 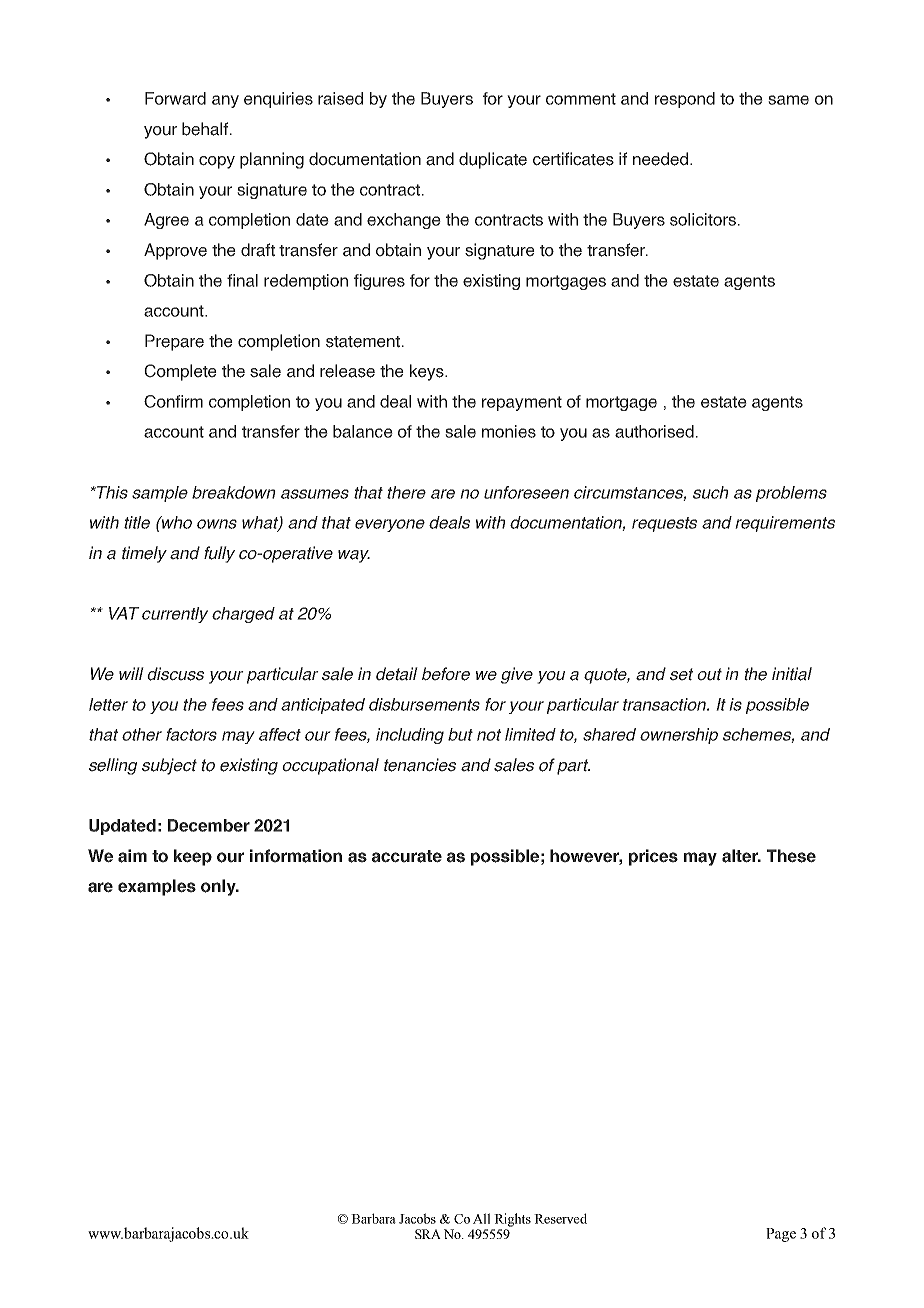 I want to click on out, so click(x=709, y=674).
